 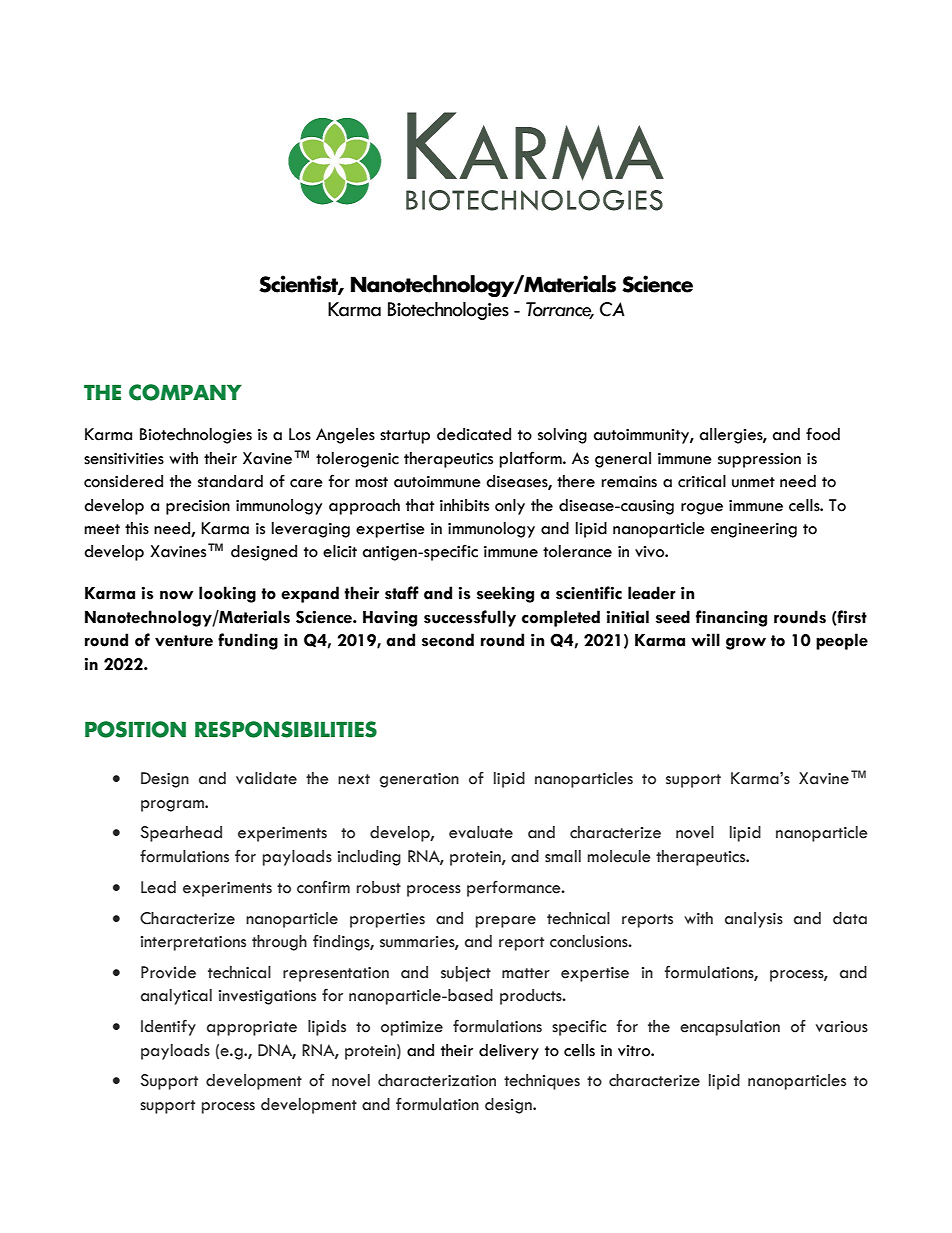 What do you see at coordinates (168, 1027) in the screenshot?
I see `Identify` at bounding box center [168, 1027].
